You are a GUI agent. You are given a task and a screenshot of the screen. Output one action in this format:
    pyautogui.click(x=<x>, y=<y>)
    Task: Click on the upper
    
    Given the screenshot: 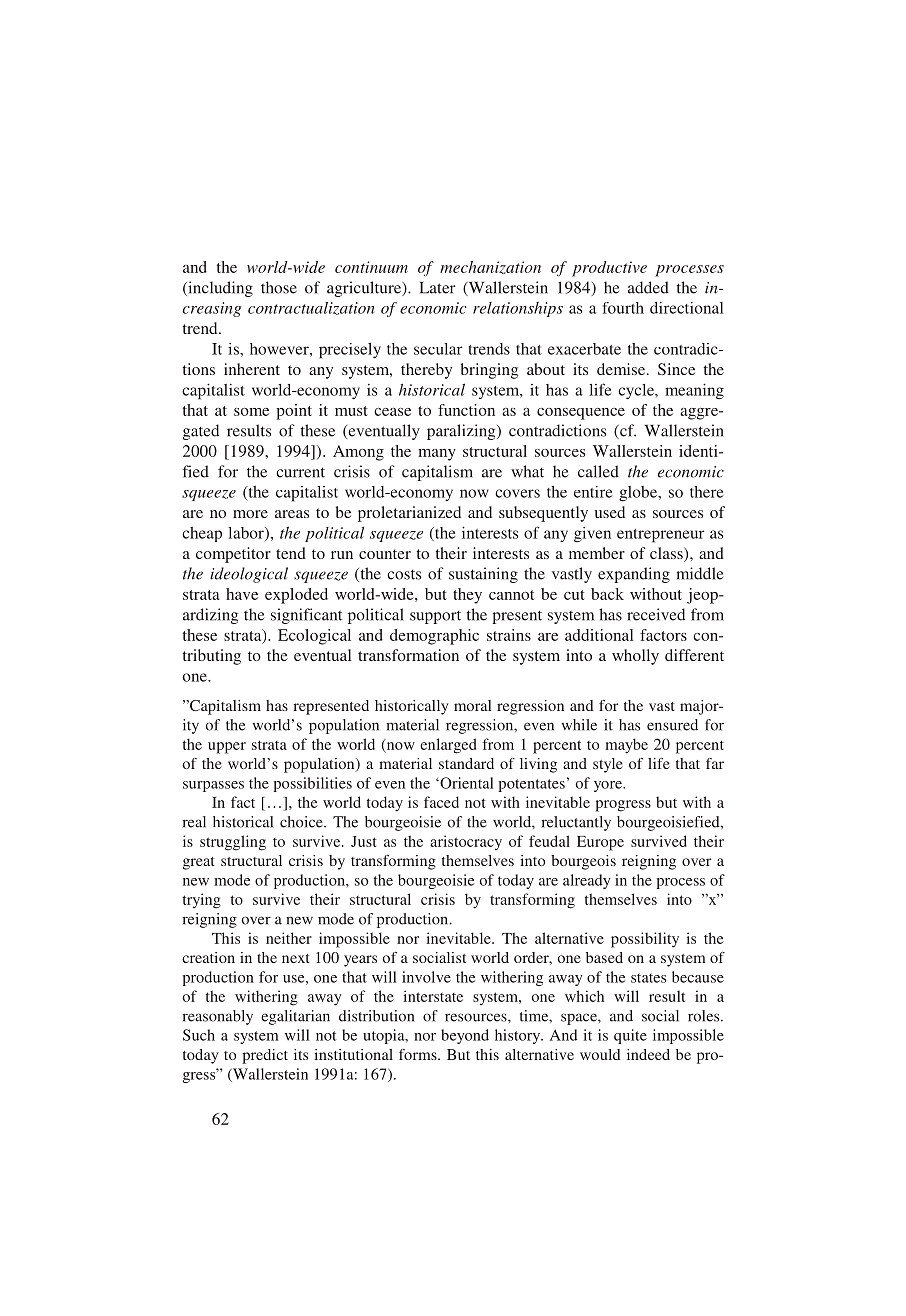 What is the action you would take?
    pyautogui.click(x=227, y=748)
